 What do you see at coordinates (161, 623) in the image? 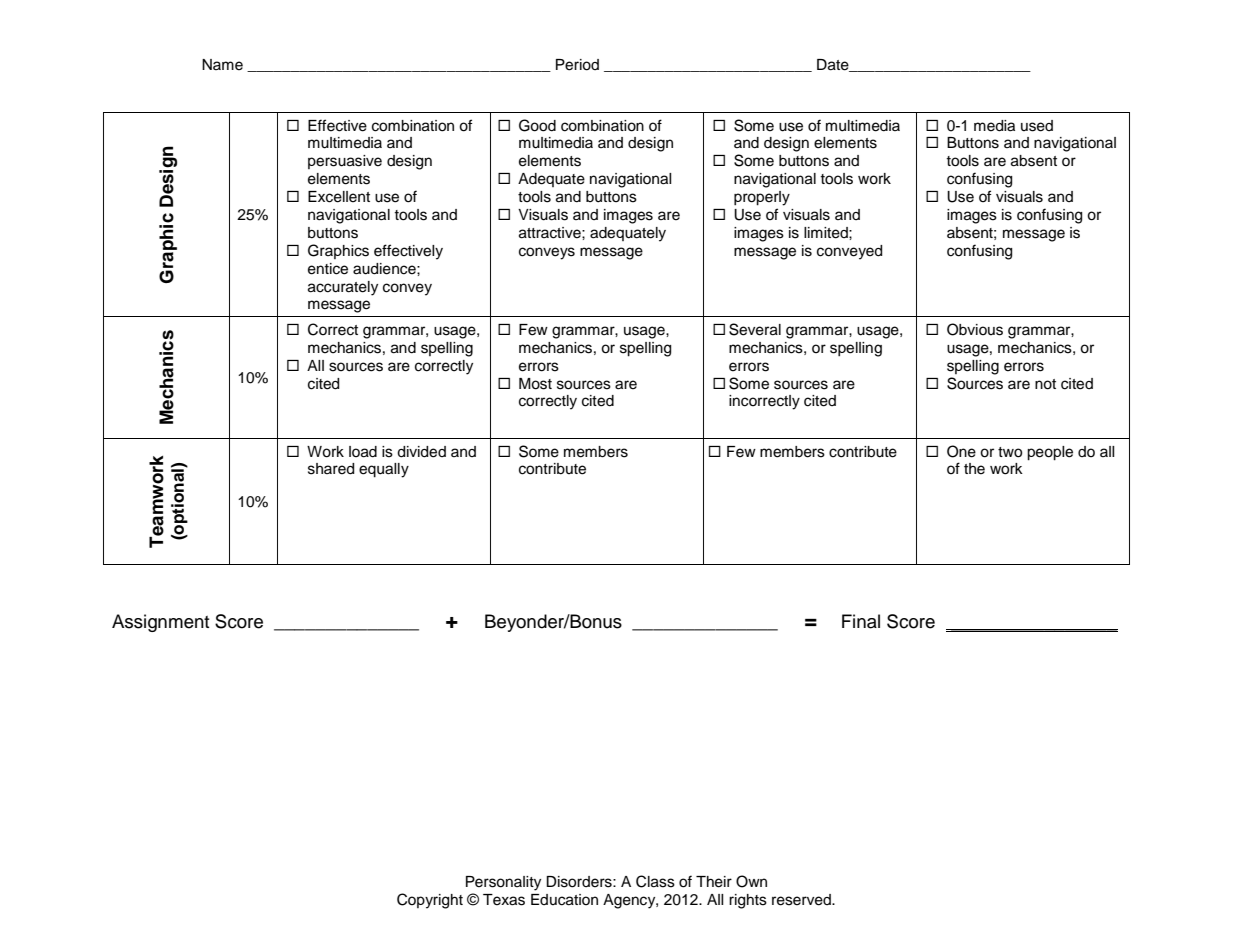
I see `Assignment` at bounding box center [161, 623].
